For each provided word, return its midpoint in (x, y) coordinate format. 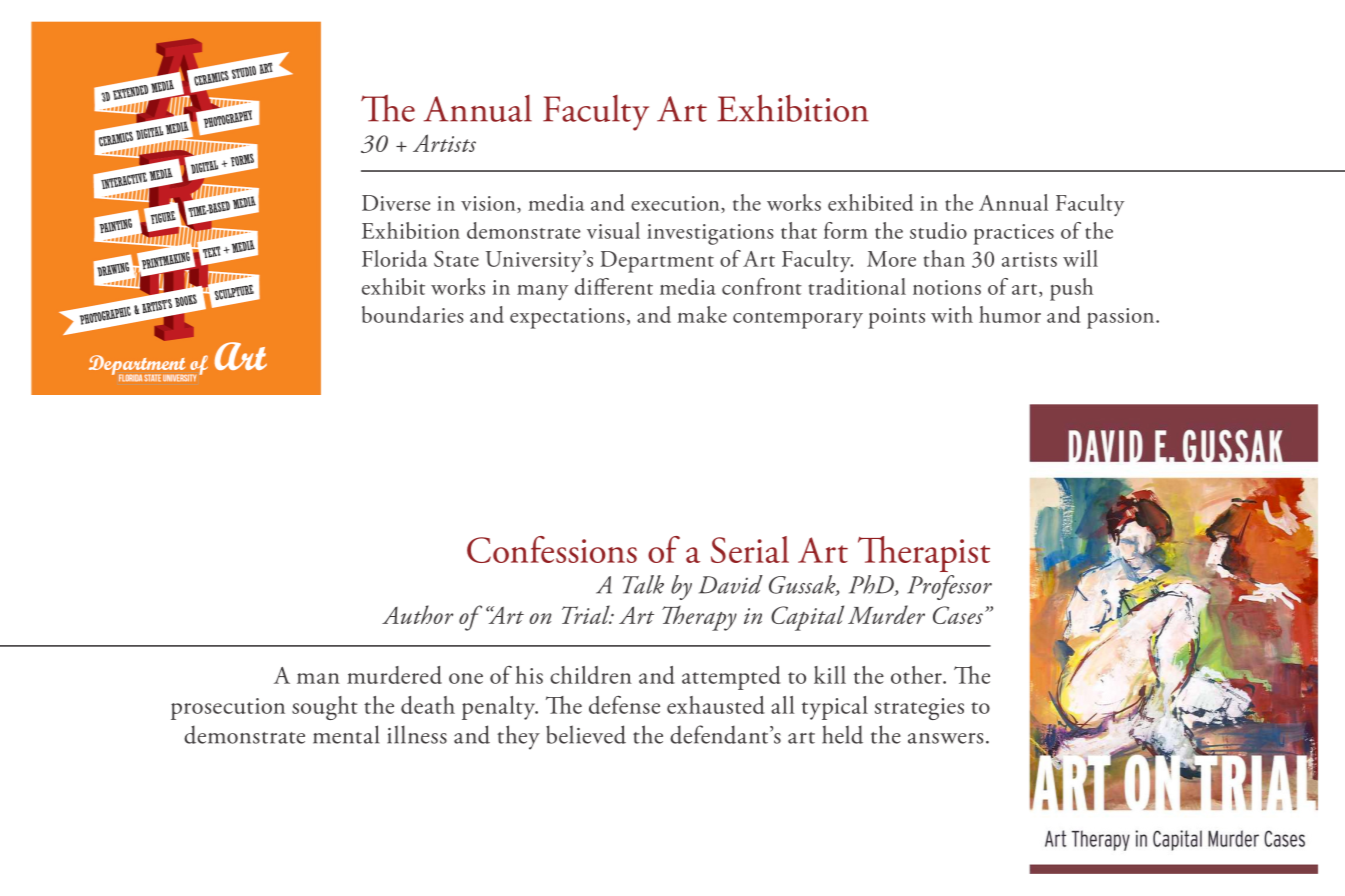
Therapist (924, 554)
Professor (949, 587)
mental (346, 734)
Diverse (396, 203)
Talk (643, 584)
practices (1014, 234)
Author (417, 614)
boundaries (413, 314)
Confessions (552, 549)
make (702, 314)
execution (676, 204)
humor (1010, 314)
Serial (750, 549)
